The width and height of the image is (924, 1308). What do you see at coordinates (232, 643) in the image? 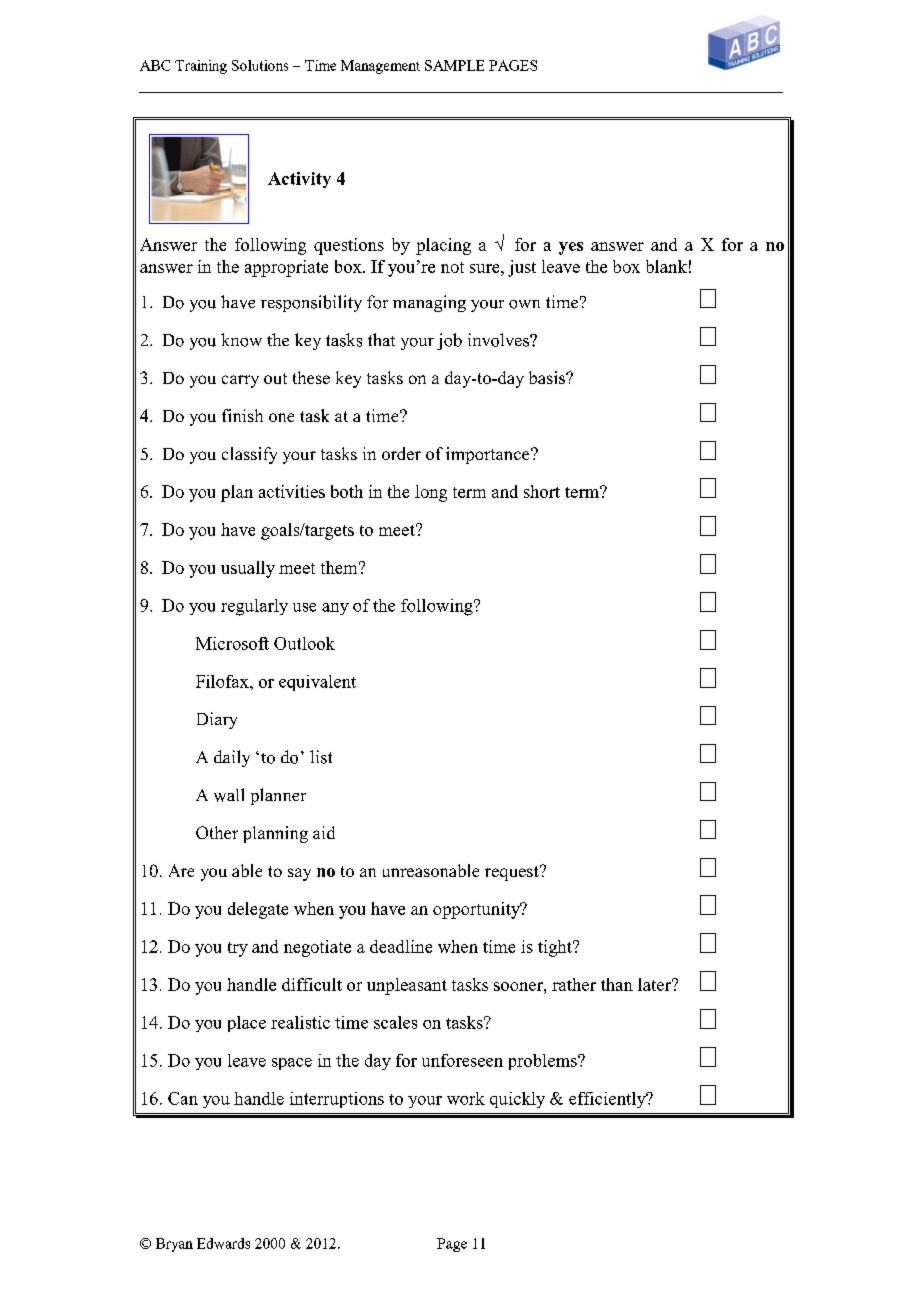
I see `Microsoft` at bounding box center [232, 643].
